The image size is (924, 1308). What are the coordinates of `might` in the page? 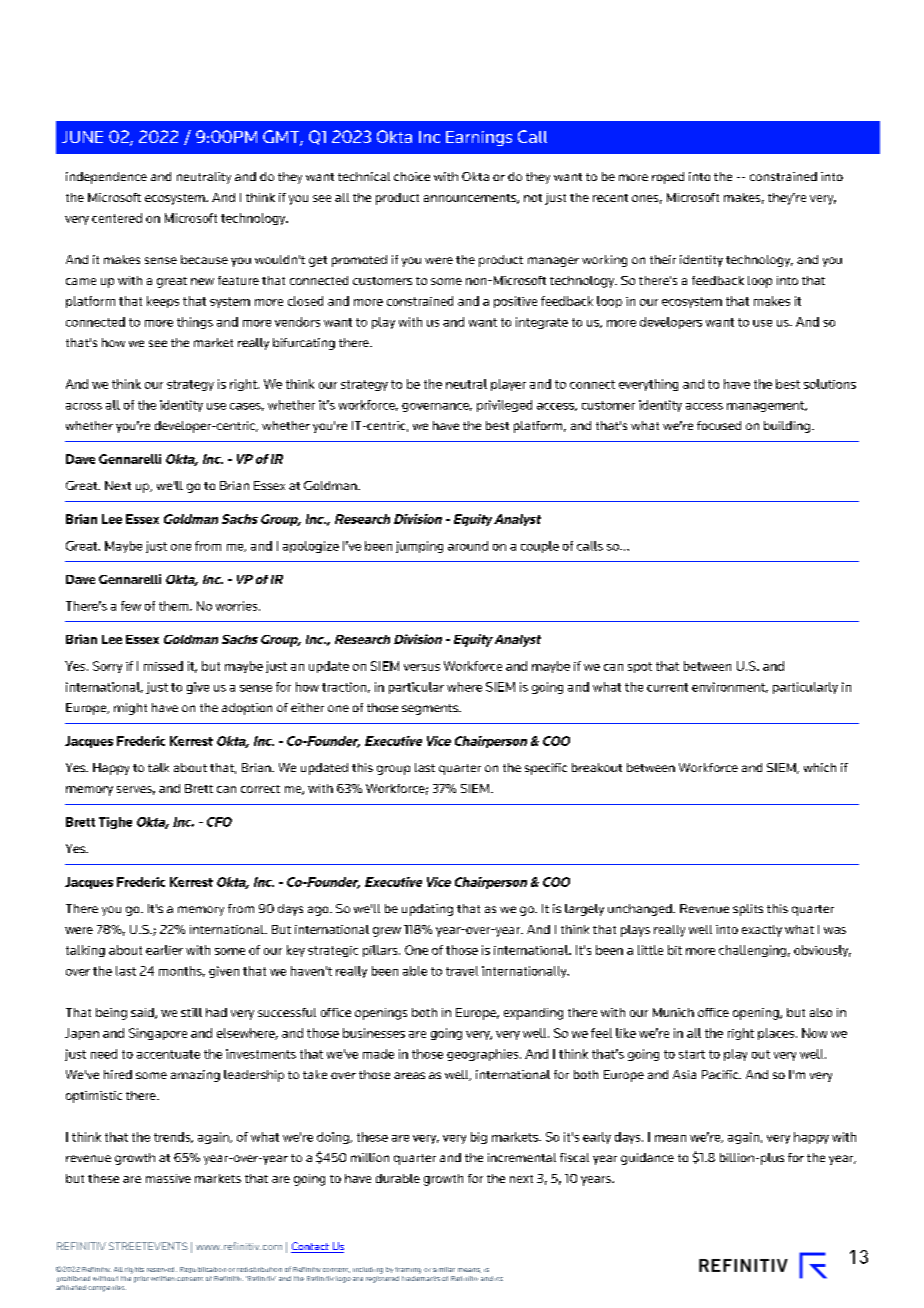 It's located at (130, 709).
